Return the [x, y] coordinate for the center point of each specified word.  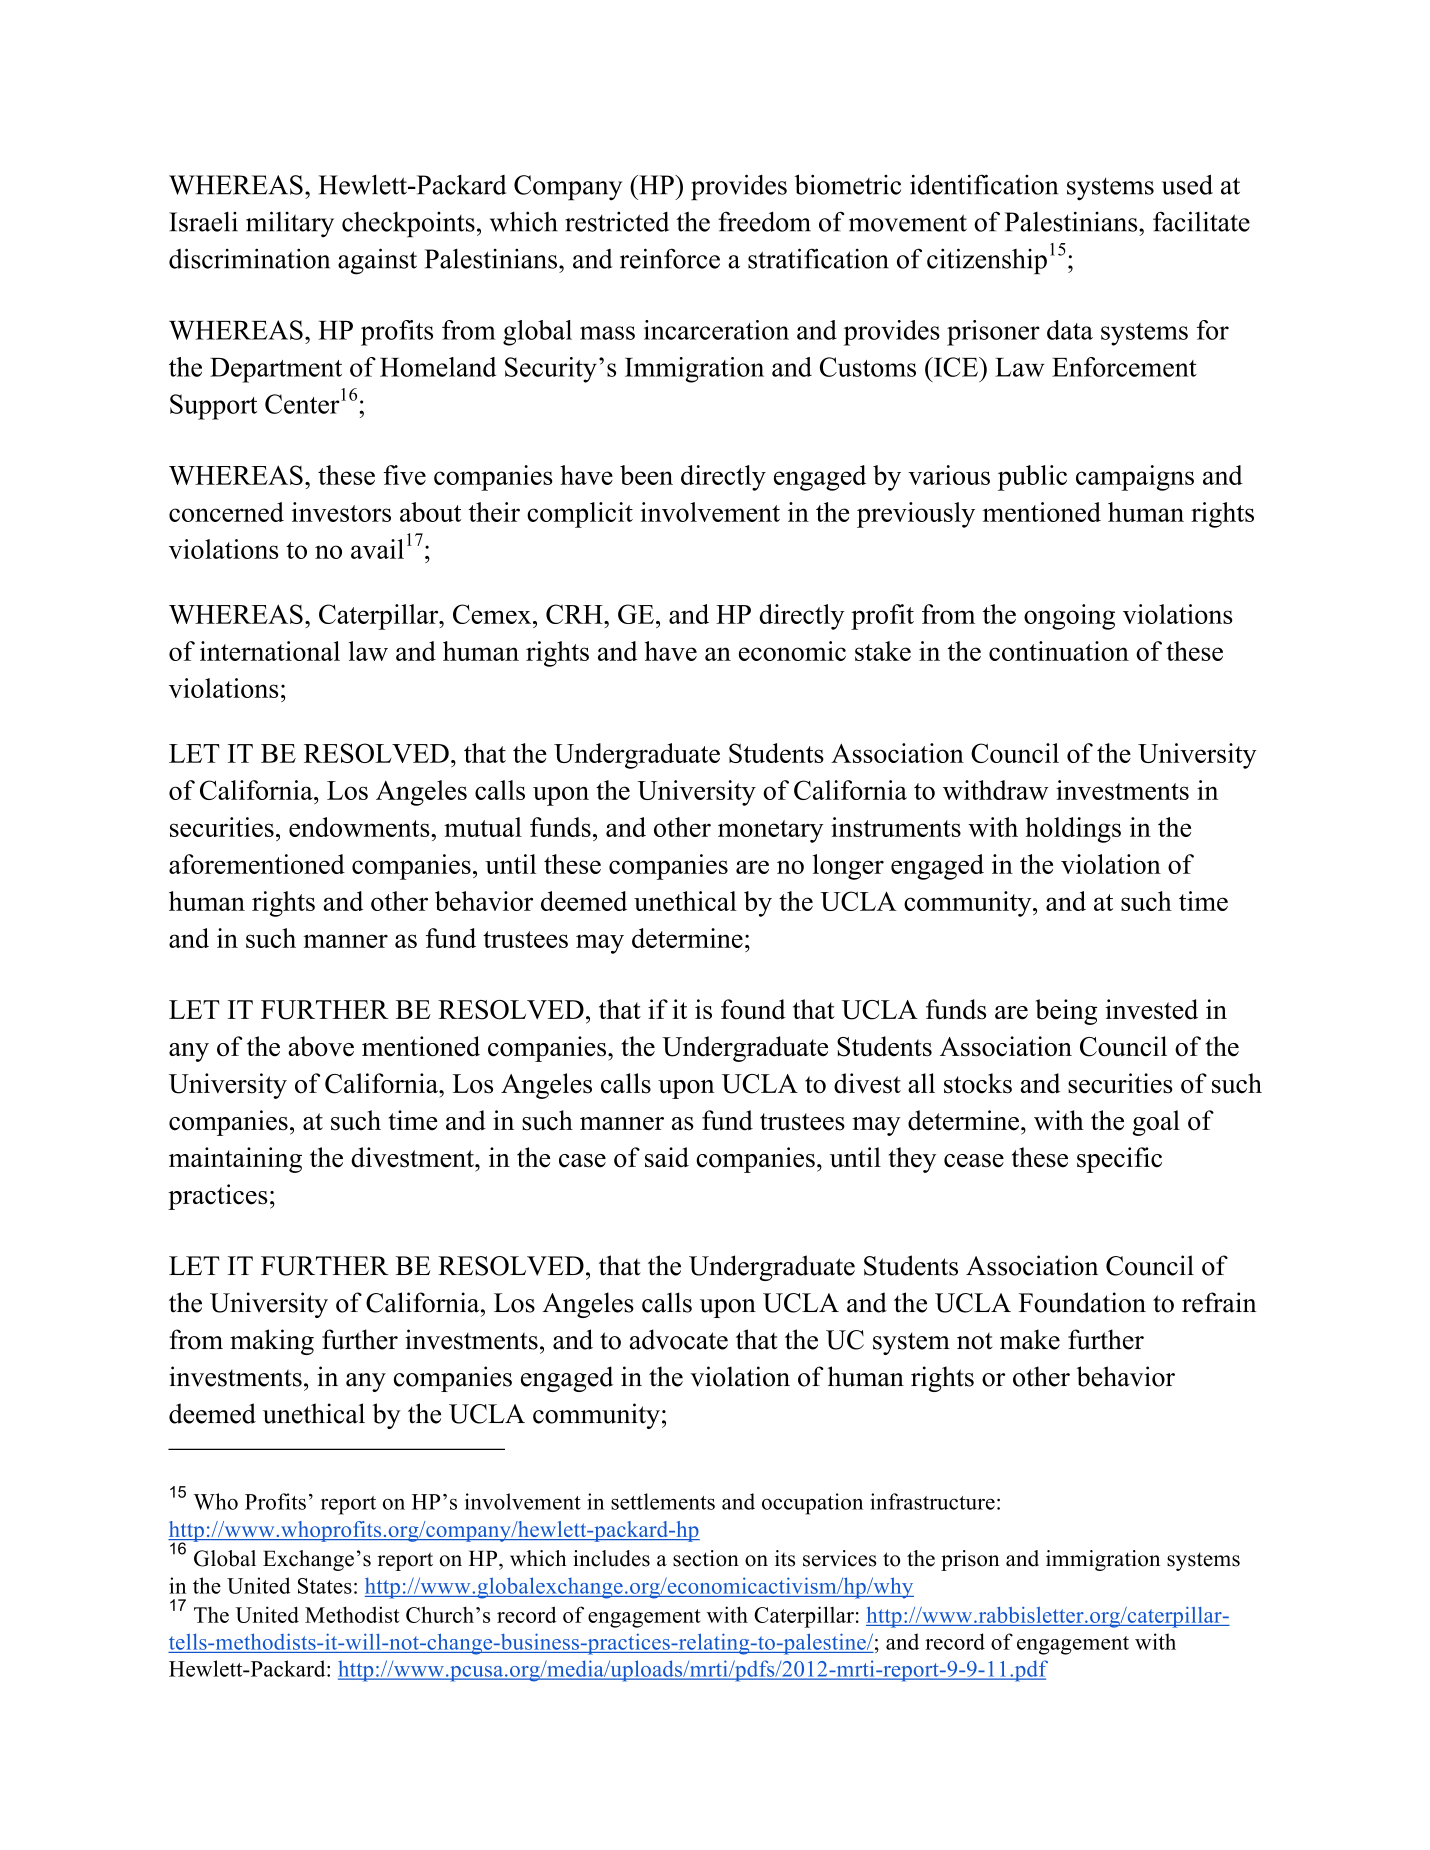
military [290, 224]
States [325, 1586]
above [321, 1046]
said [667, 1157]
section [706, 1558]
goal [1156, 1123]
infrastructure [932, 1501]
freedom [764, 221]
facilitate [1201, 221]
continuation [1059, 651]
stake [883, 651]
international [270, 651]
